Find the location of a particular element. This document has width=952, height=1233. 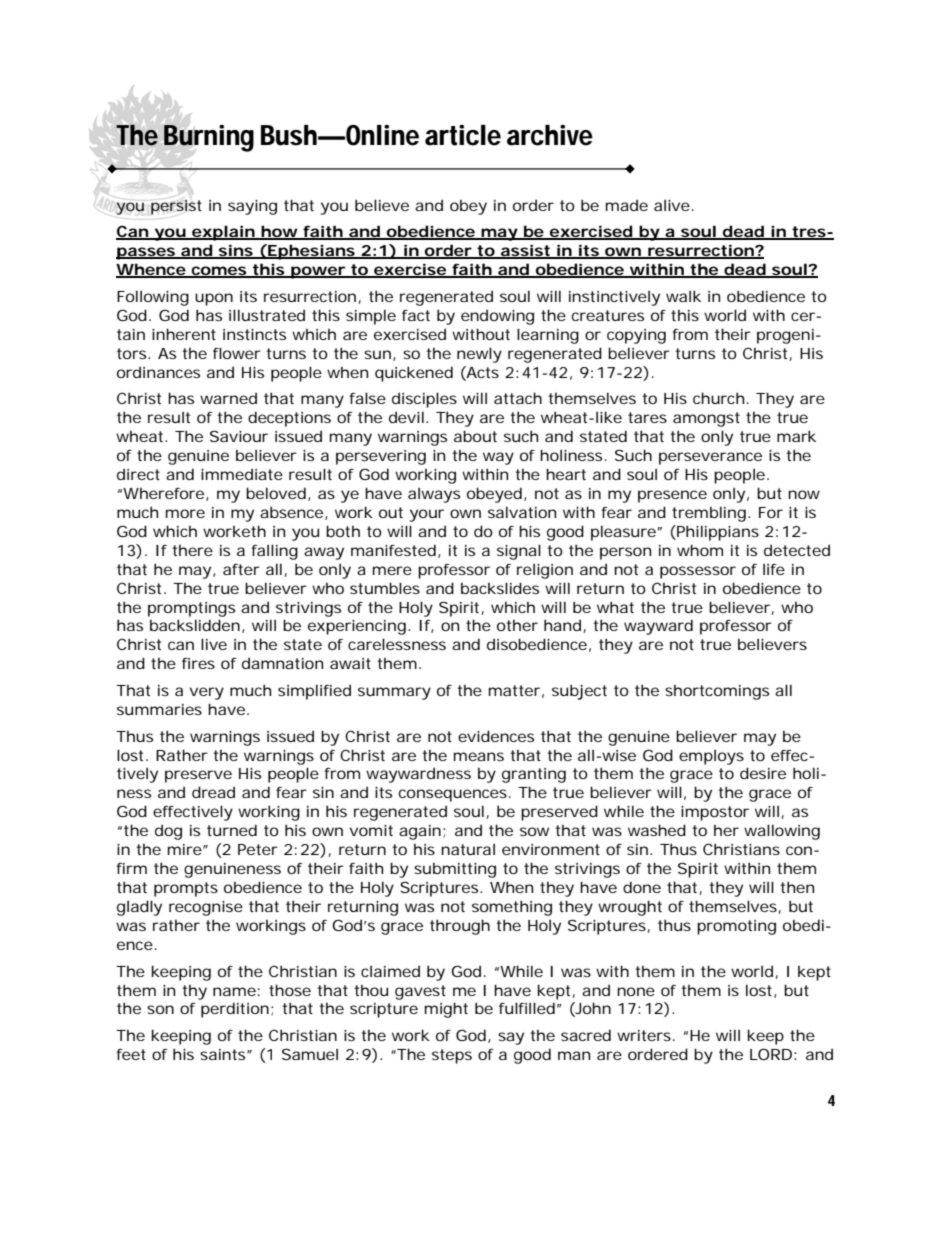

article is located at coordinates (463, 135).
